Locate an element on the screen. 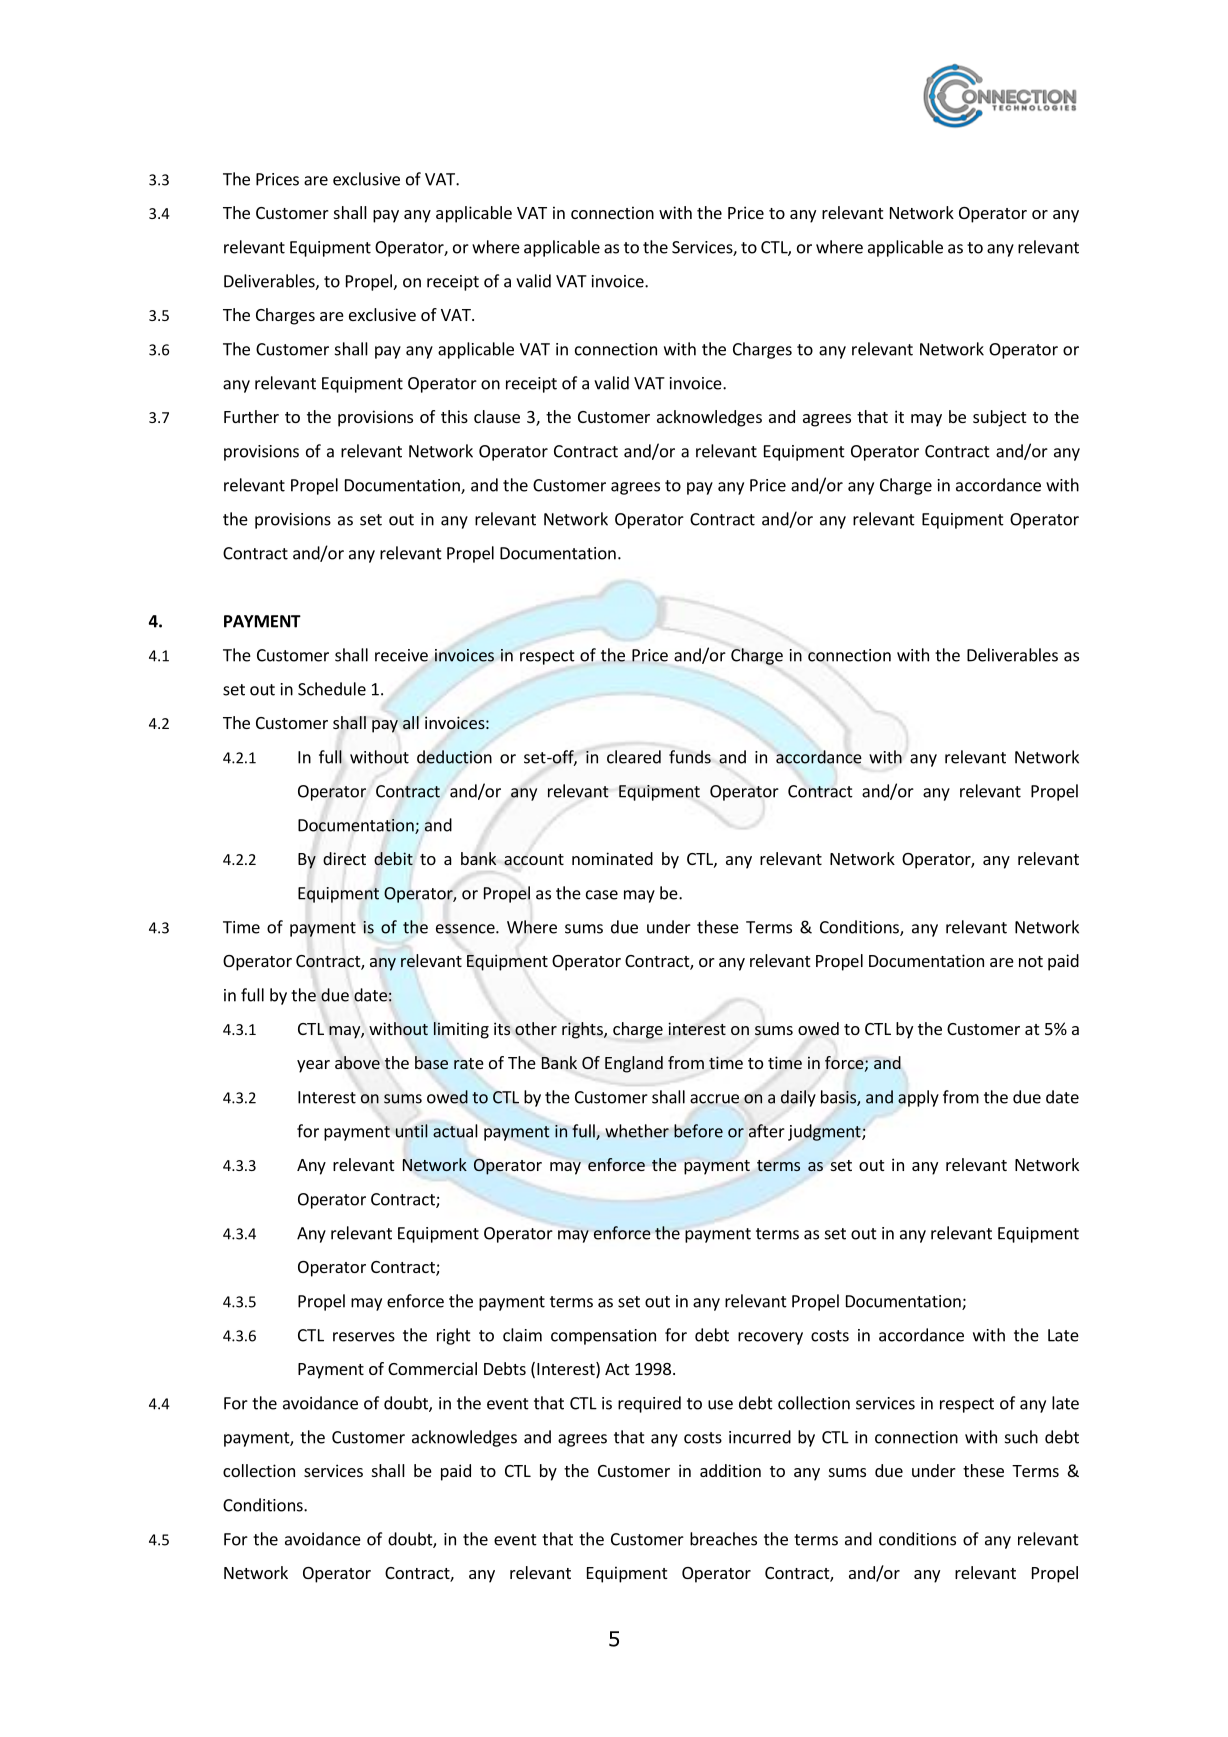  Further is located at coordinates (251, 416).
